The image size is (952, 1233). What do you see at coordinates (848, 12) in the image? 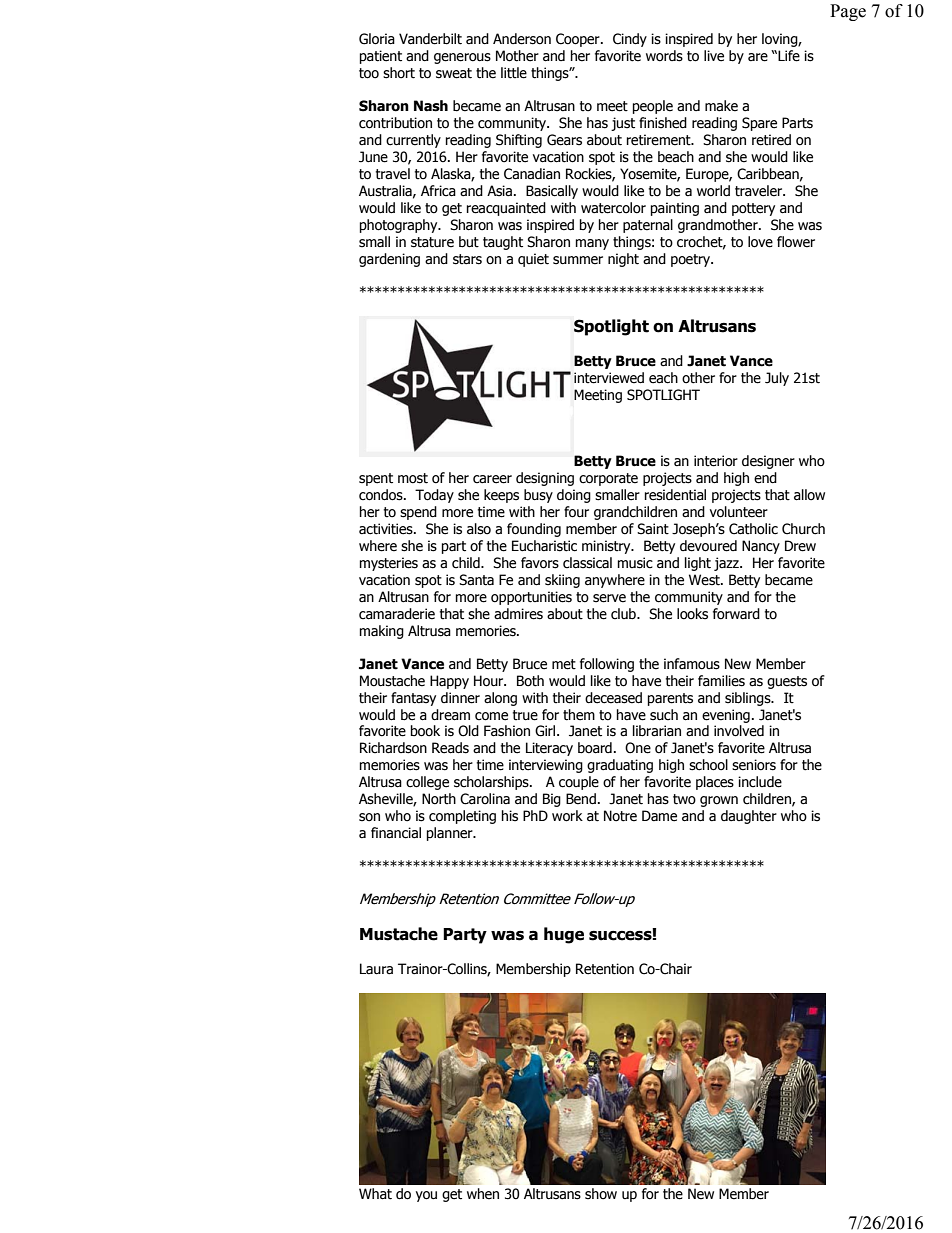
I see `Page` at bounding box center [848, 12].
